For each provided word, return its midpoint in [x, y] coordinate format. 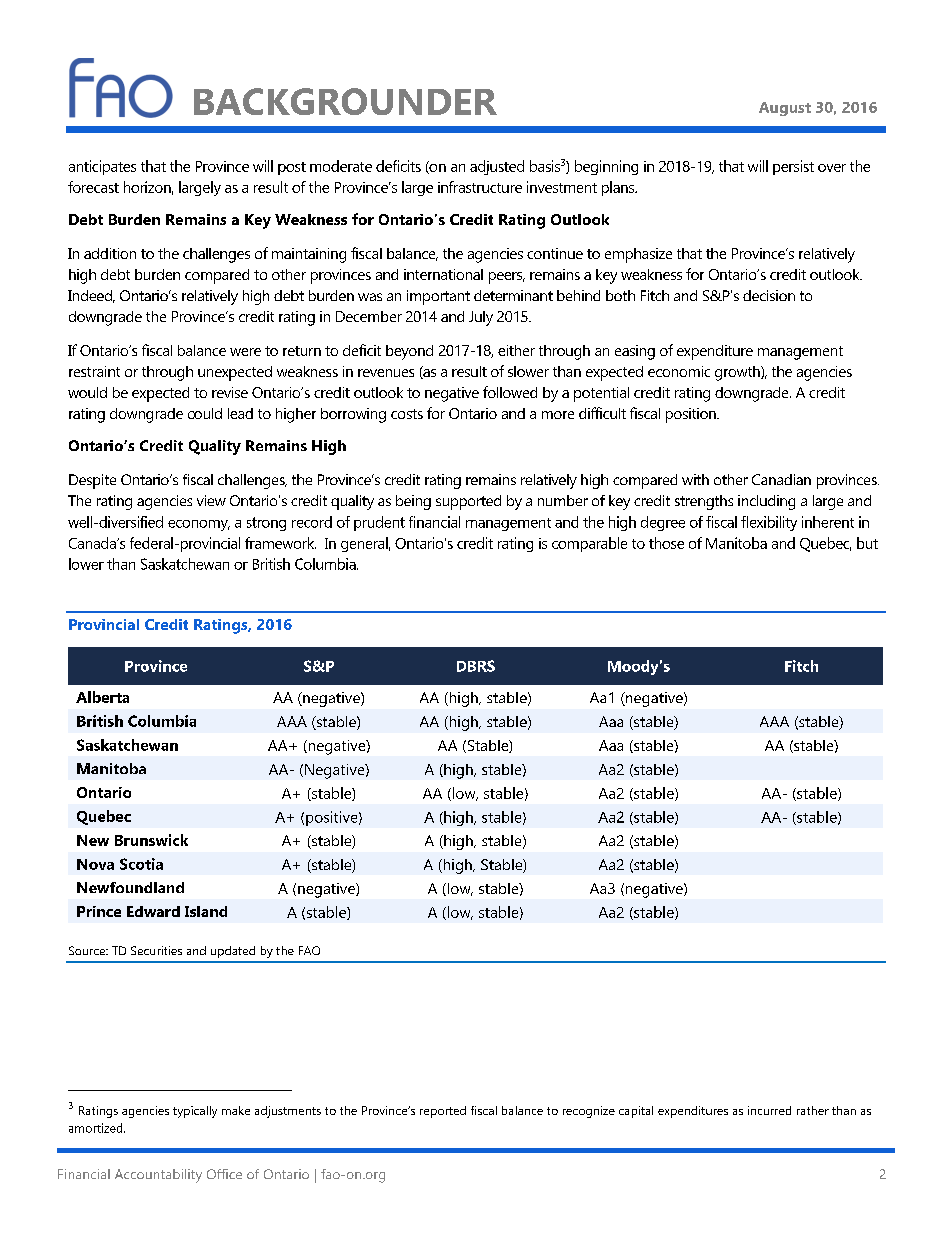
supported [468, 502]
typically [195, 1112]
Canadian [781, 479]
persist [793, 167]
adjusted [497, 167]
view [211, 500]
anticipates [102, 167]
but [867, 543]
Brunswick [151, 840]
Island [206, 911]
